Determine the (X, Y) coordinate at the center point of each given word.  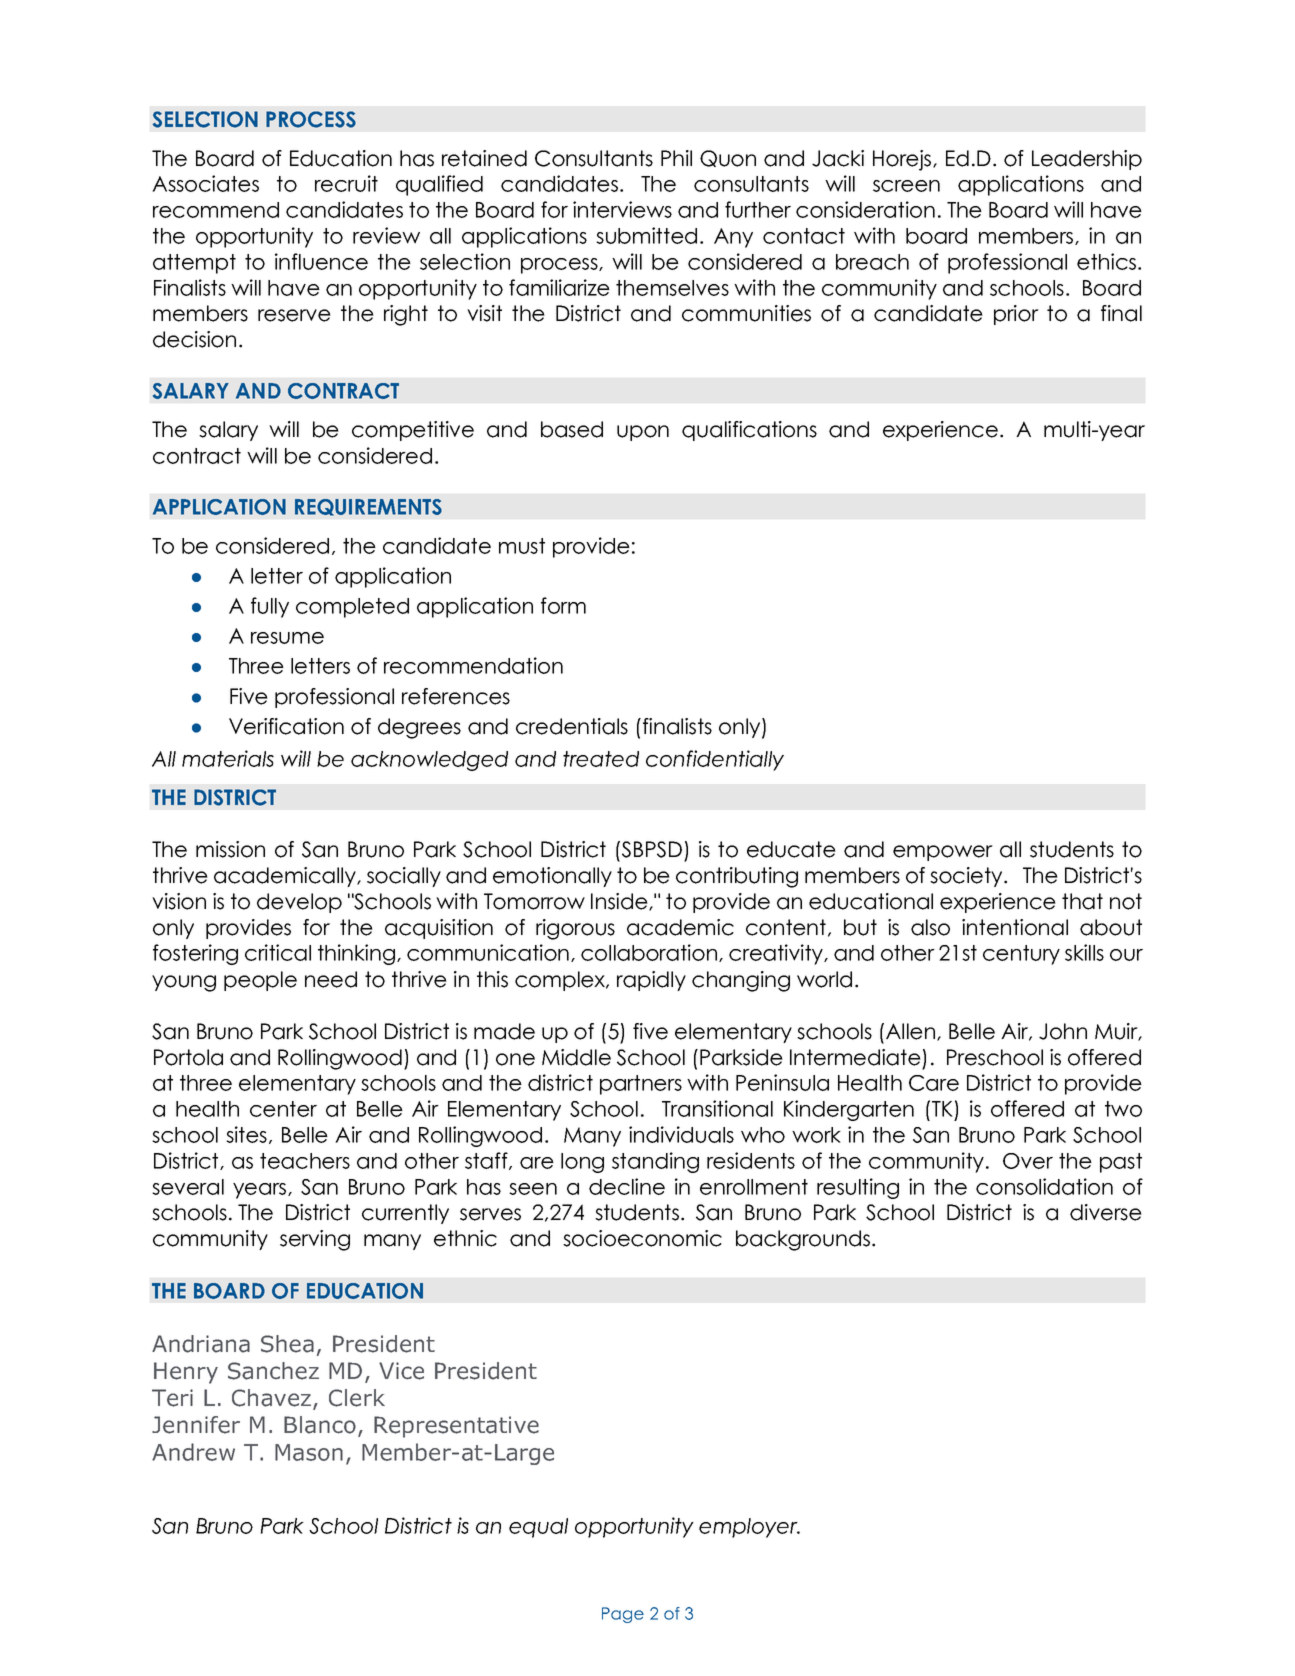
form (563, 605)
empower (943, 853)
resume (287, 638)
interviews (622, 209)
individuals (681, 1134)
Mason (309, 1452)
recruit (346, 183)
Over (1028, 1161)
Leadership (1087, 160)
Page (623, 1615)
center (283, 1109)
